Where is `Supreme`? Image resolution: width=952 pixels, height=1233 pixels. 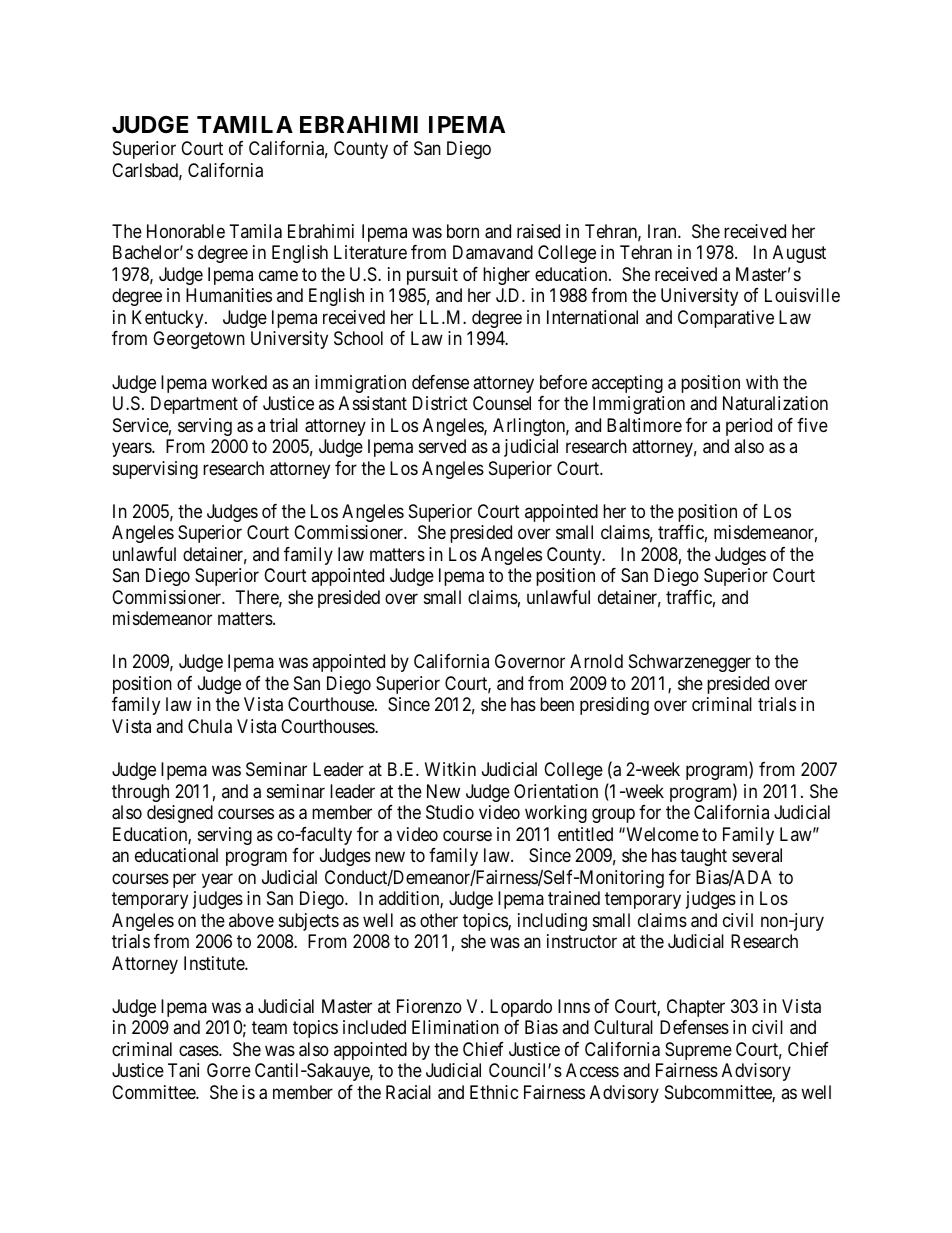
Supreme is located at coordinates (698, 1051).
